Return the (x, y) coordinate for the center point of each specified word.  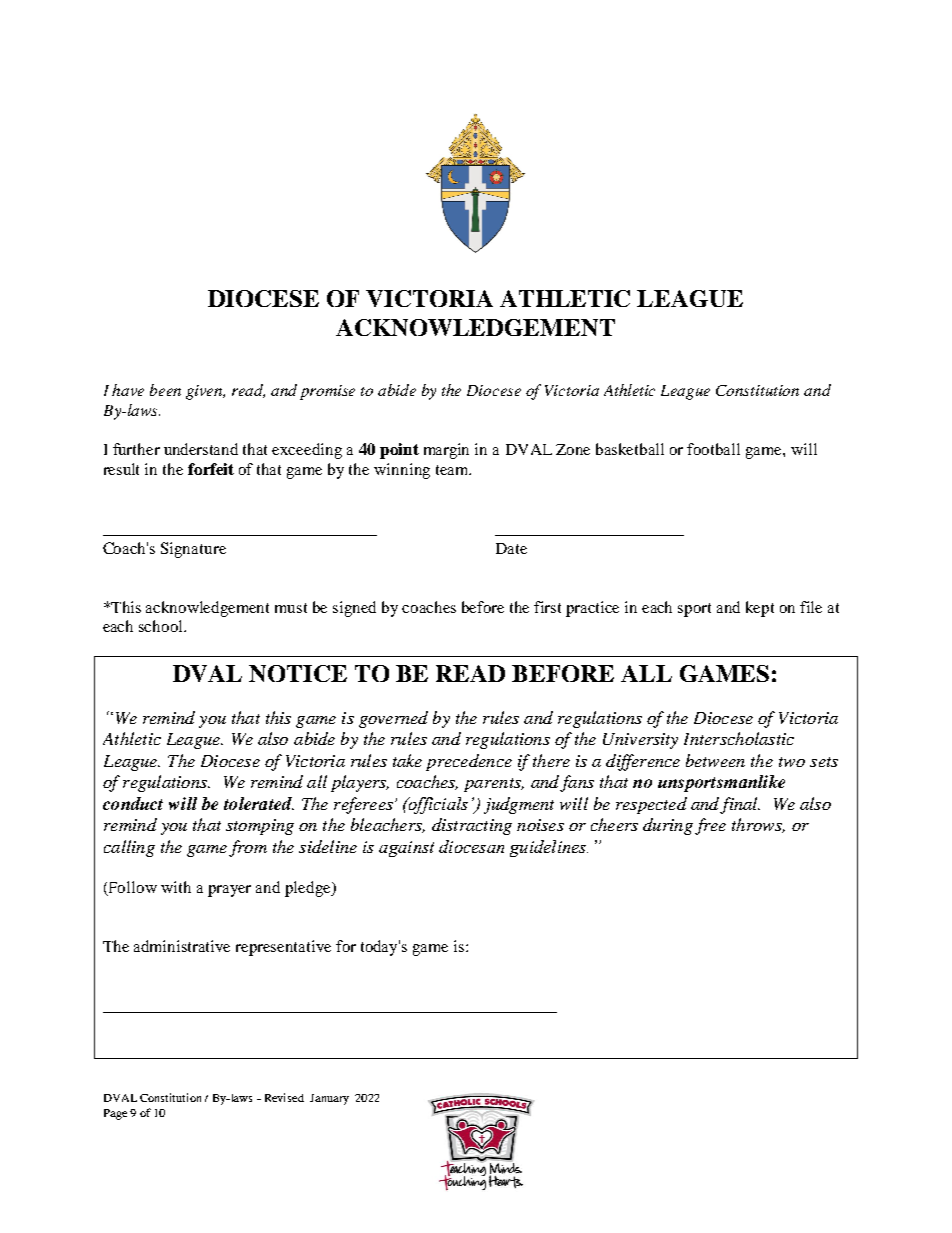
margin (446, 451)
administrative (182, 946)
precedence (469, 762)
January (329, 1099)
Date (511, 548)
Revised (284, 1097)
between (715, 760)
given (205, 392)
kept (760, 609)
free (710, 826)
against (406, 849)
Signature (193, 550)
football (713, 449)
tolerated (259, 803)
